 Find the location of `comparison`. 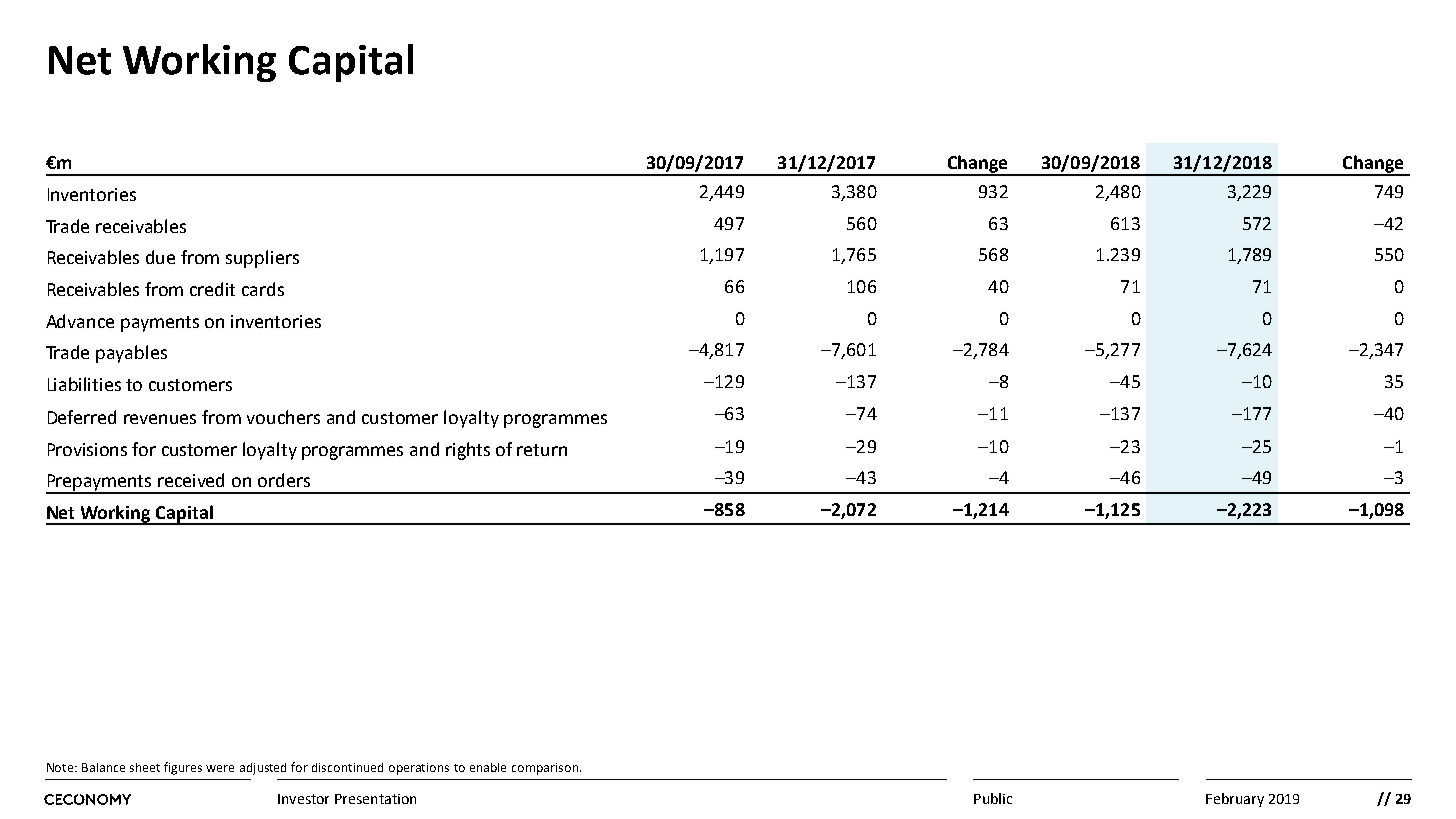

comparison is located at coordinates (546, 769).
